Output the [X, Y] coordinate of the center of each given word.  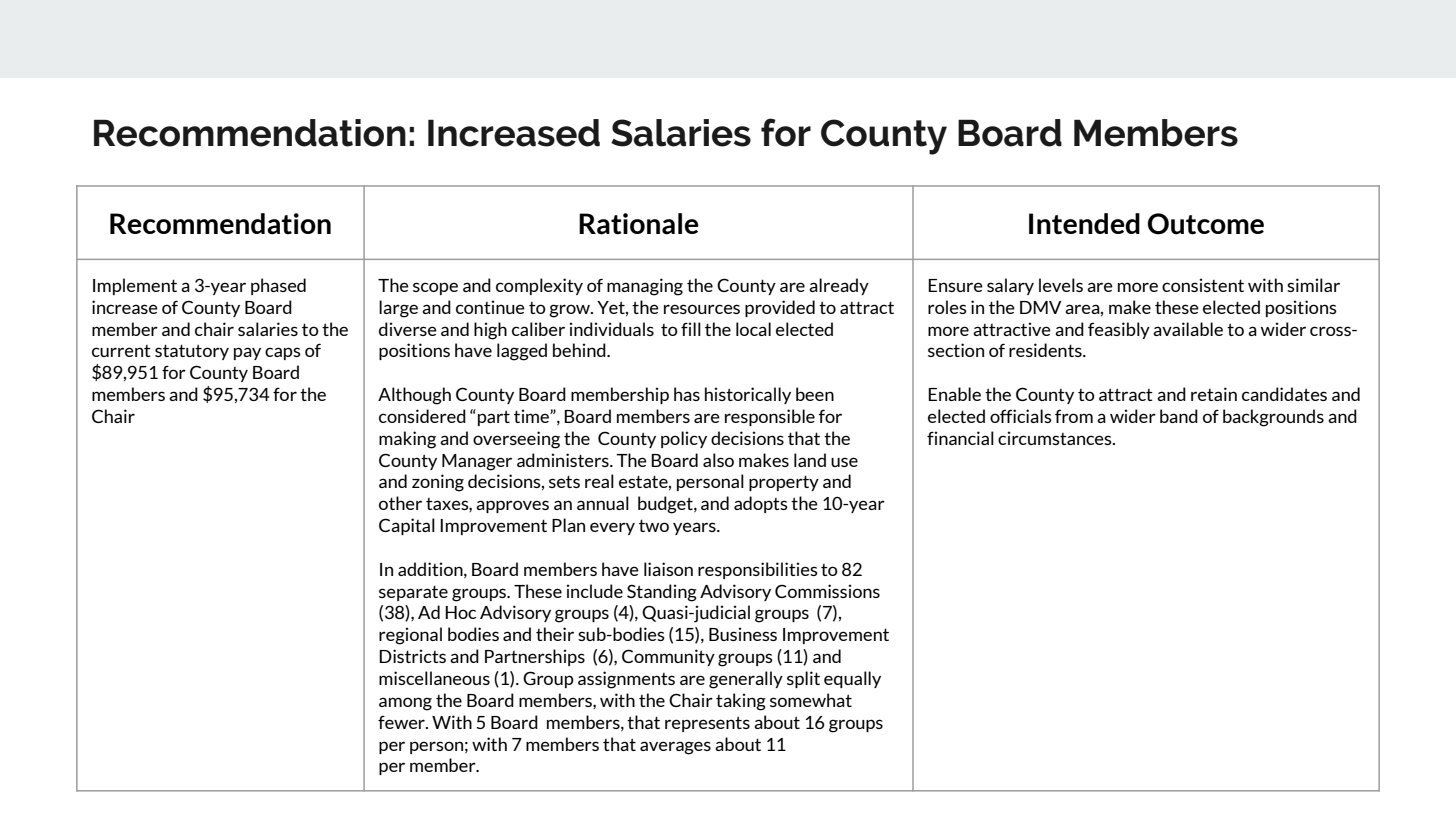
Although [414, 396]
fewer [402, 722]
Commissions [827, 591]
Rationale [639, 224]
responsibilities [758, 570]
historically [748, 395]
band [1179, 416]
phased [278, 286]
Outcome [1206, 224]
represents [707, 724]
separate [413, 593]
